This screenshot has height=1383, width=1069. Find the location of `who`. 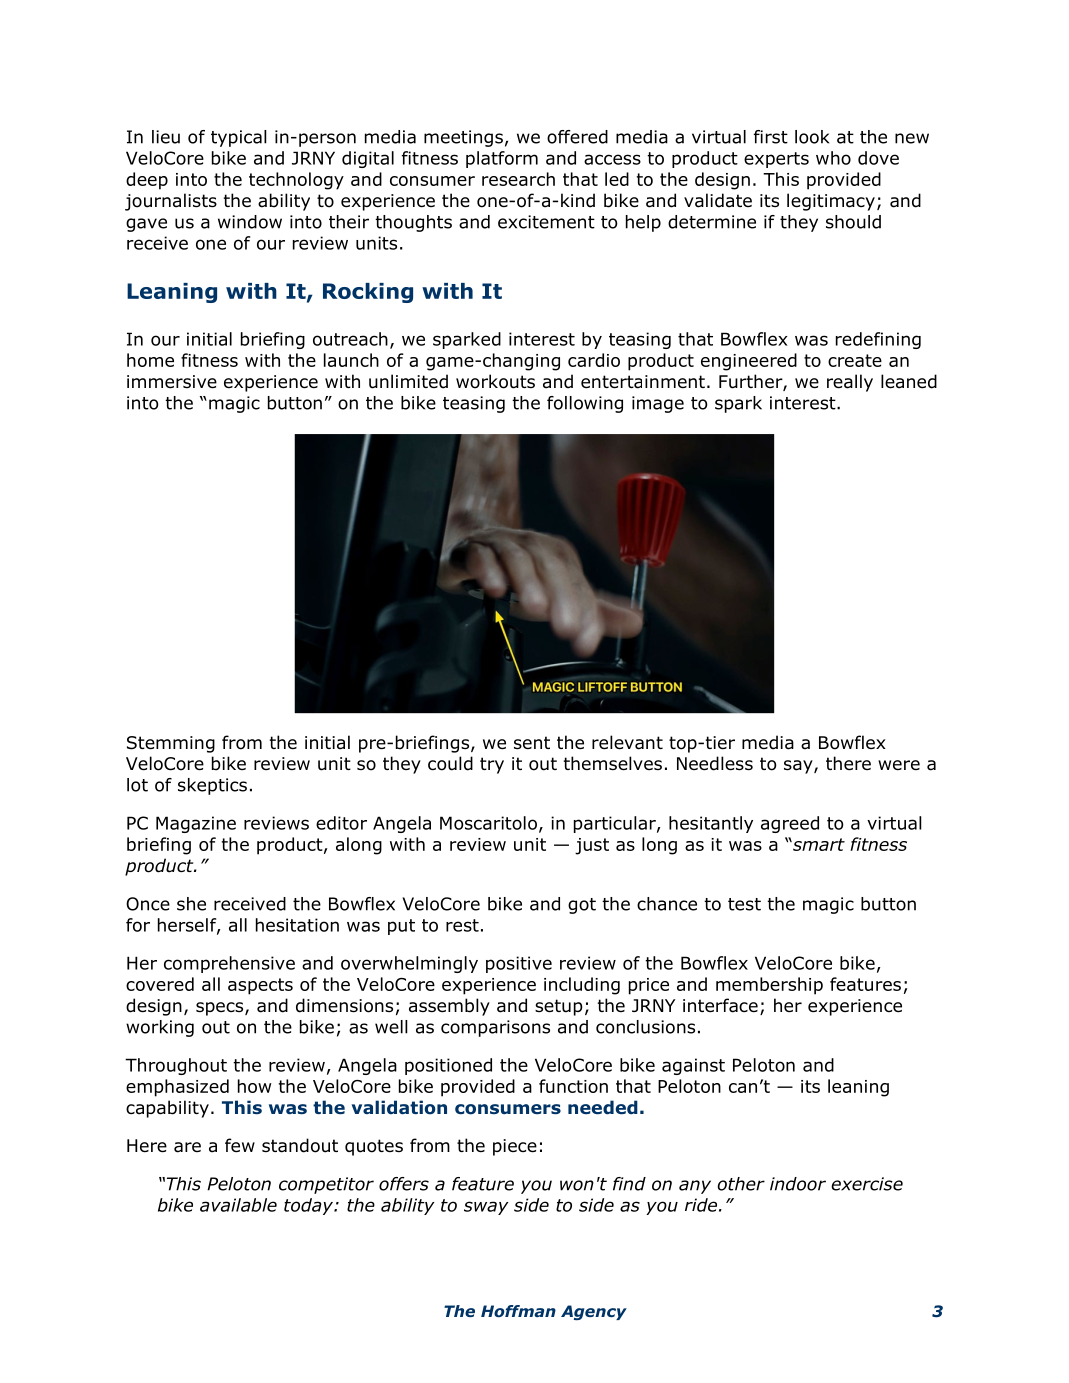

who is located at coordinates (833, 158).
